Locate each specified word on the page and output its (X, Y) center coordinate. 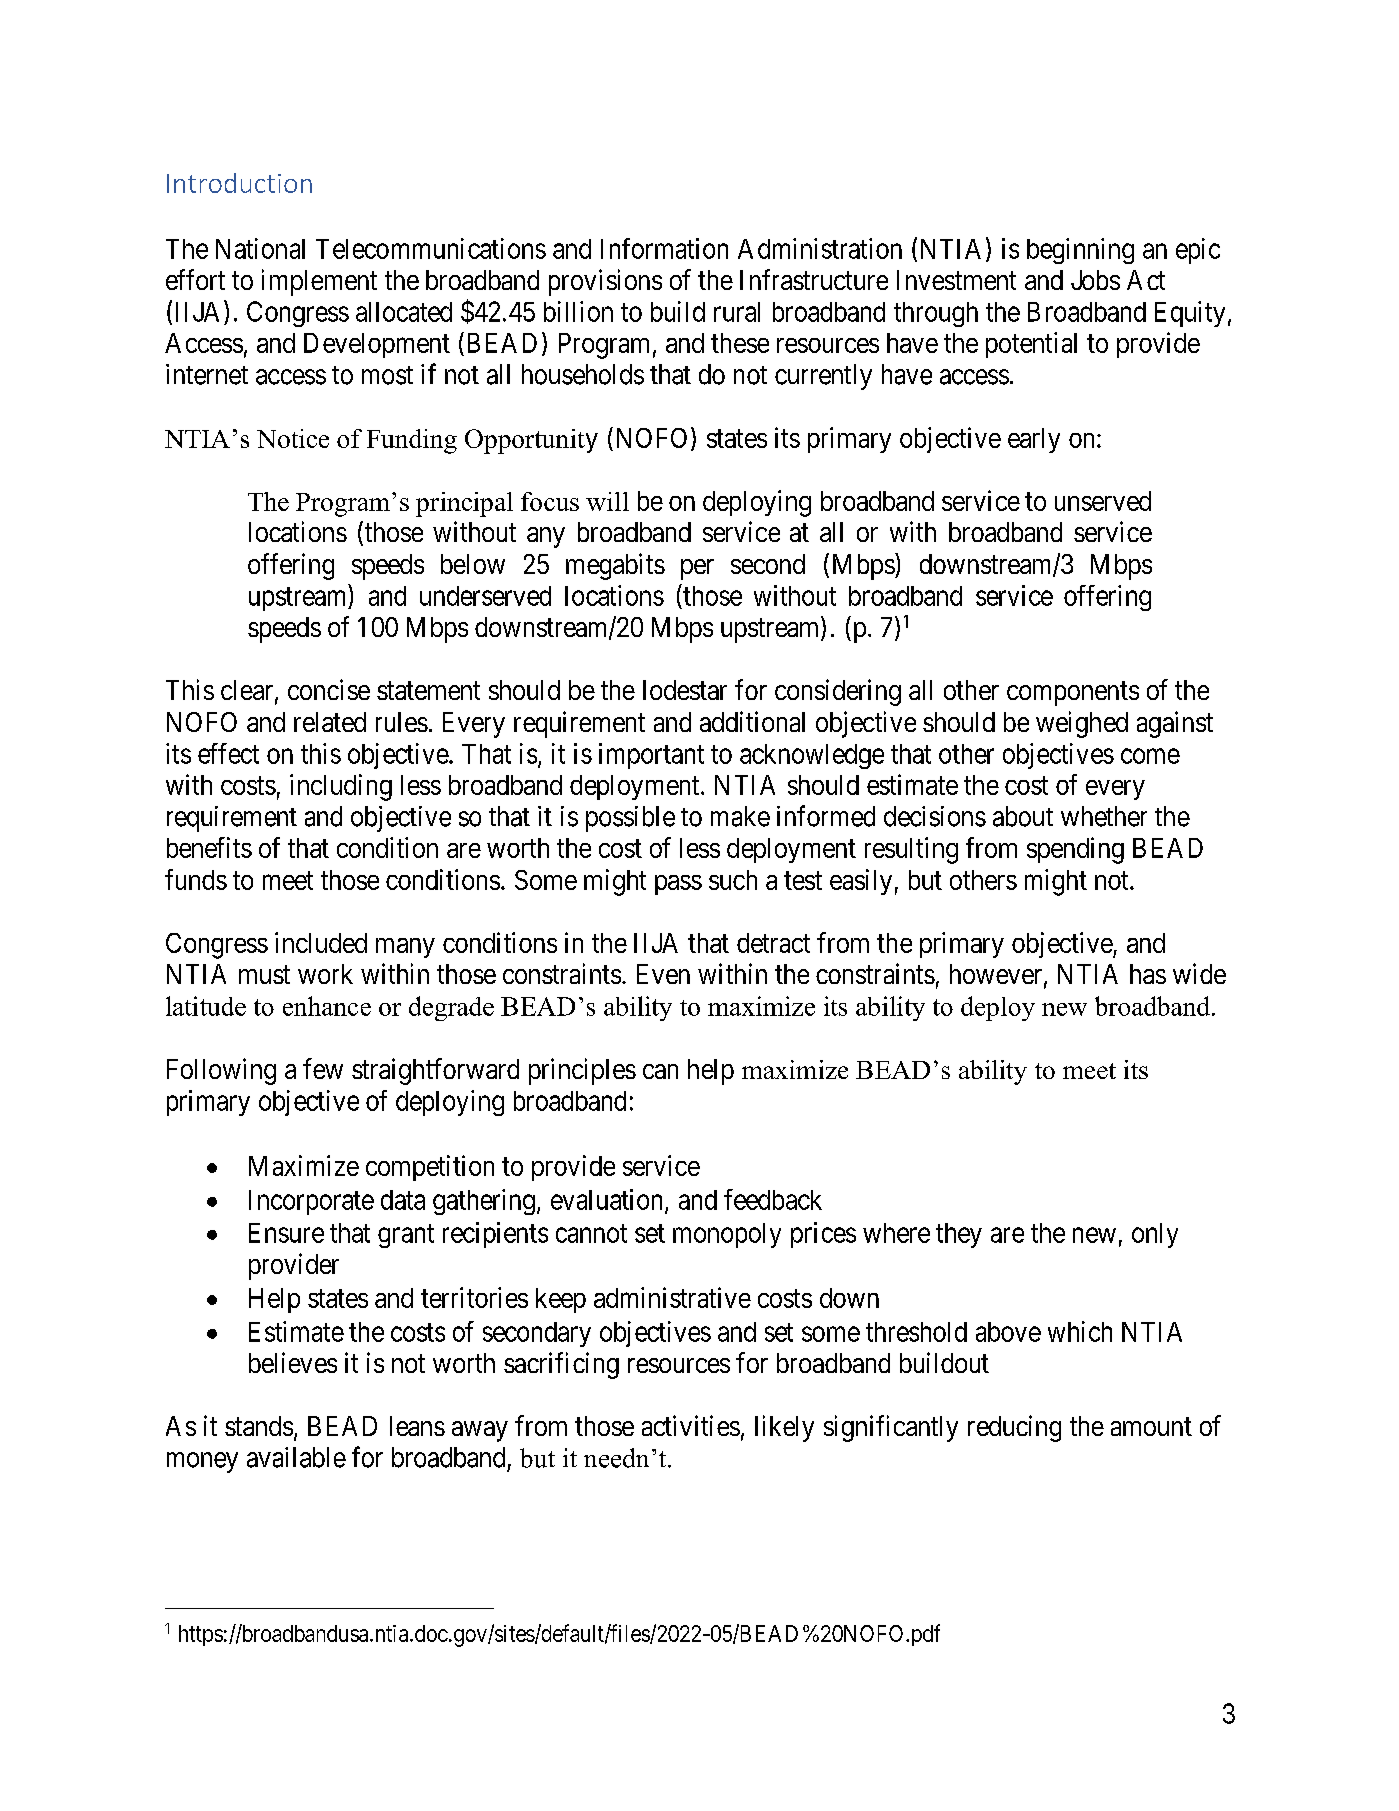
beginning (1080, 251)
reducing (1014, 1428)
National (260, 248)
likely (784, 1428)
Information (664, 248)
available (296, 1457)
